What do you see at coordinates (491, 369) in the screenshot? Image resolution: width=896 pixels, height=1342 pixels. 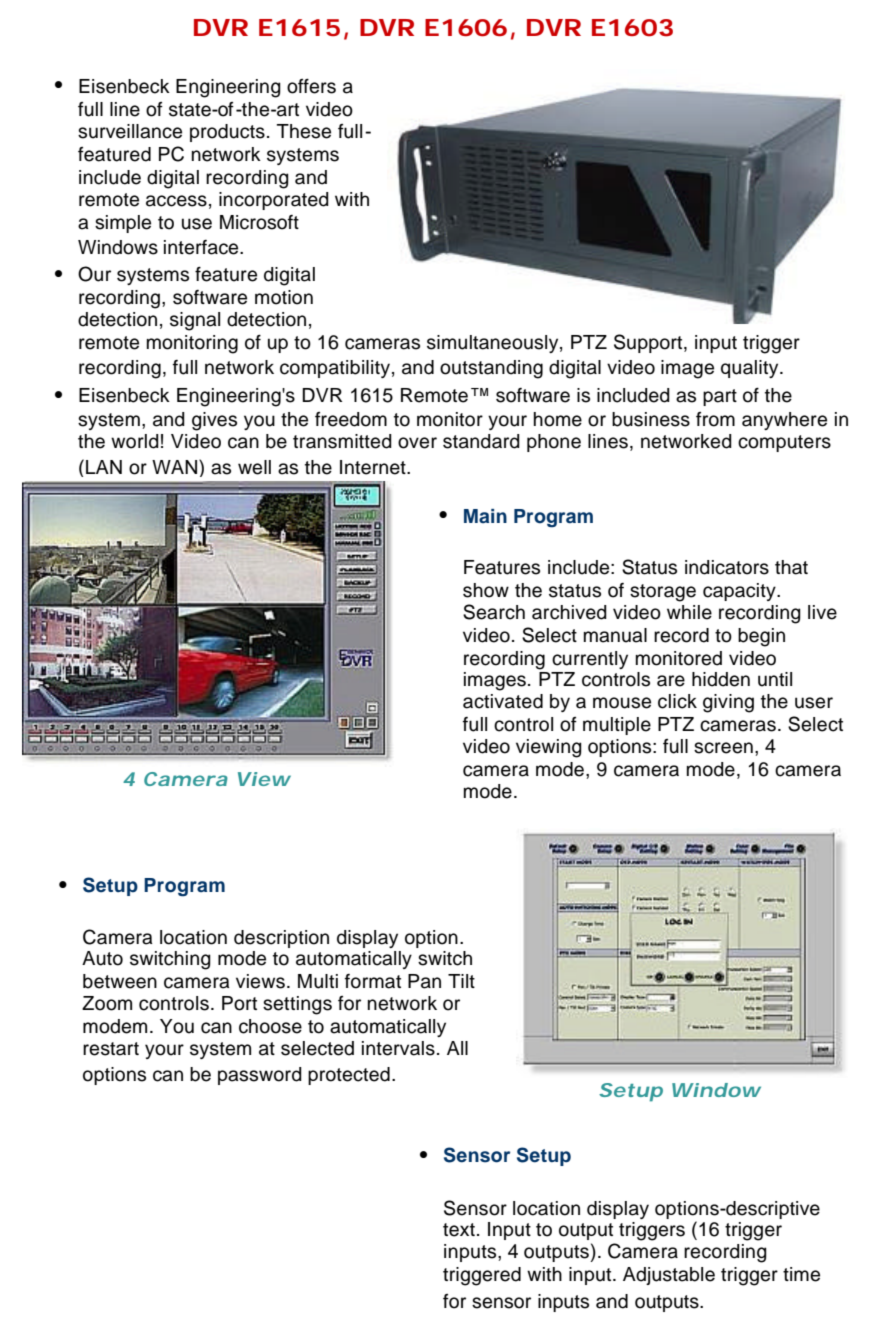 I see `outstanding` at bounding box center [491, 369].
